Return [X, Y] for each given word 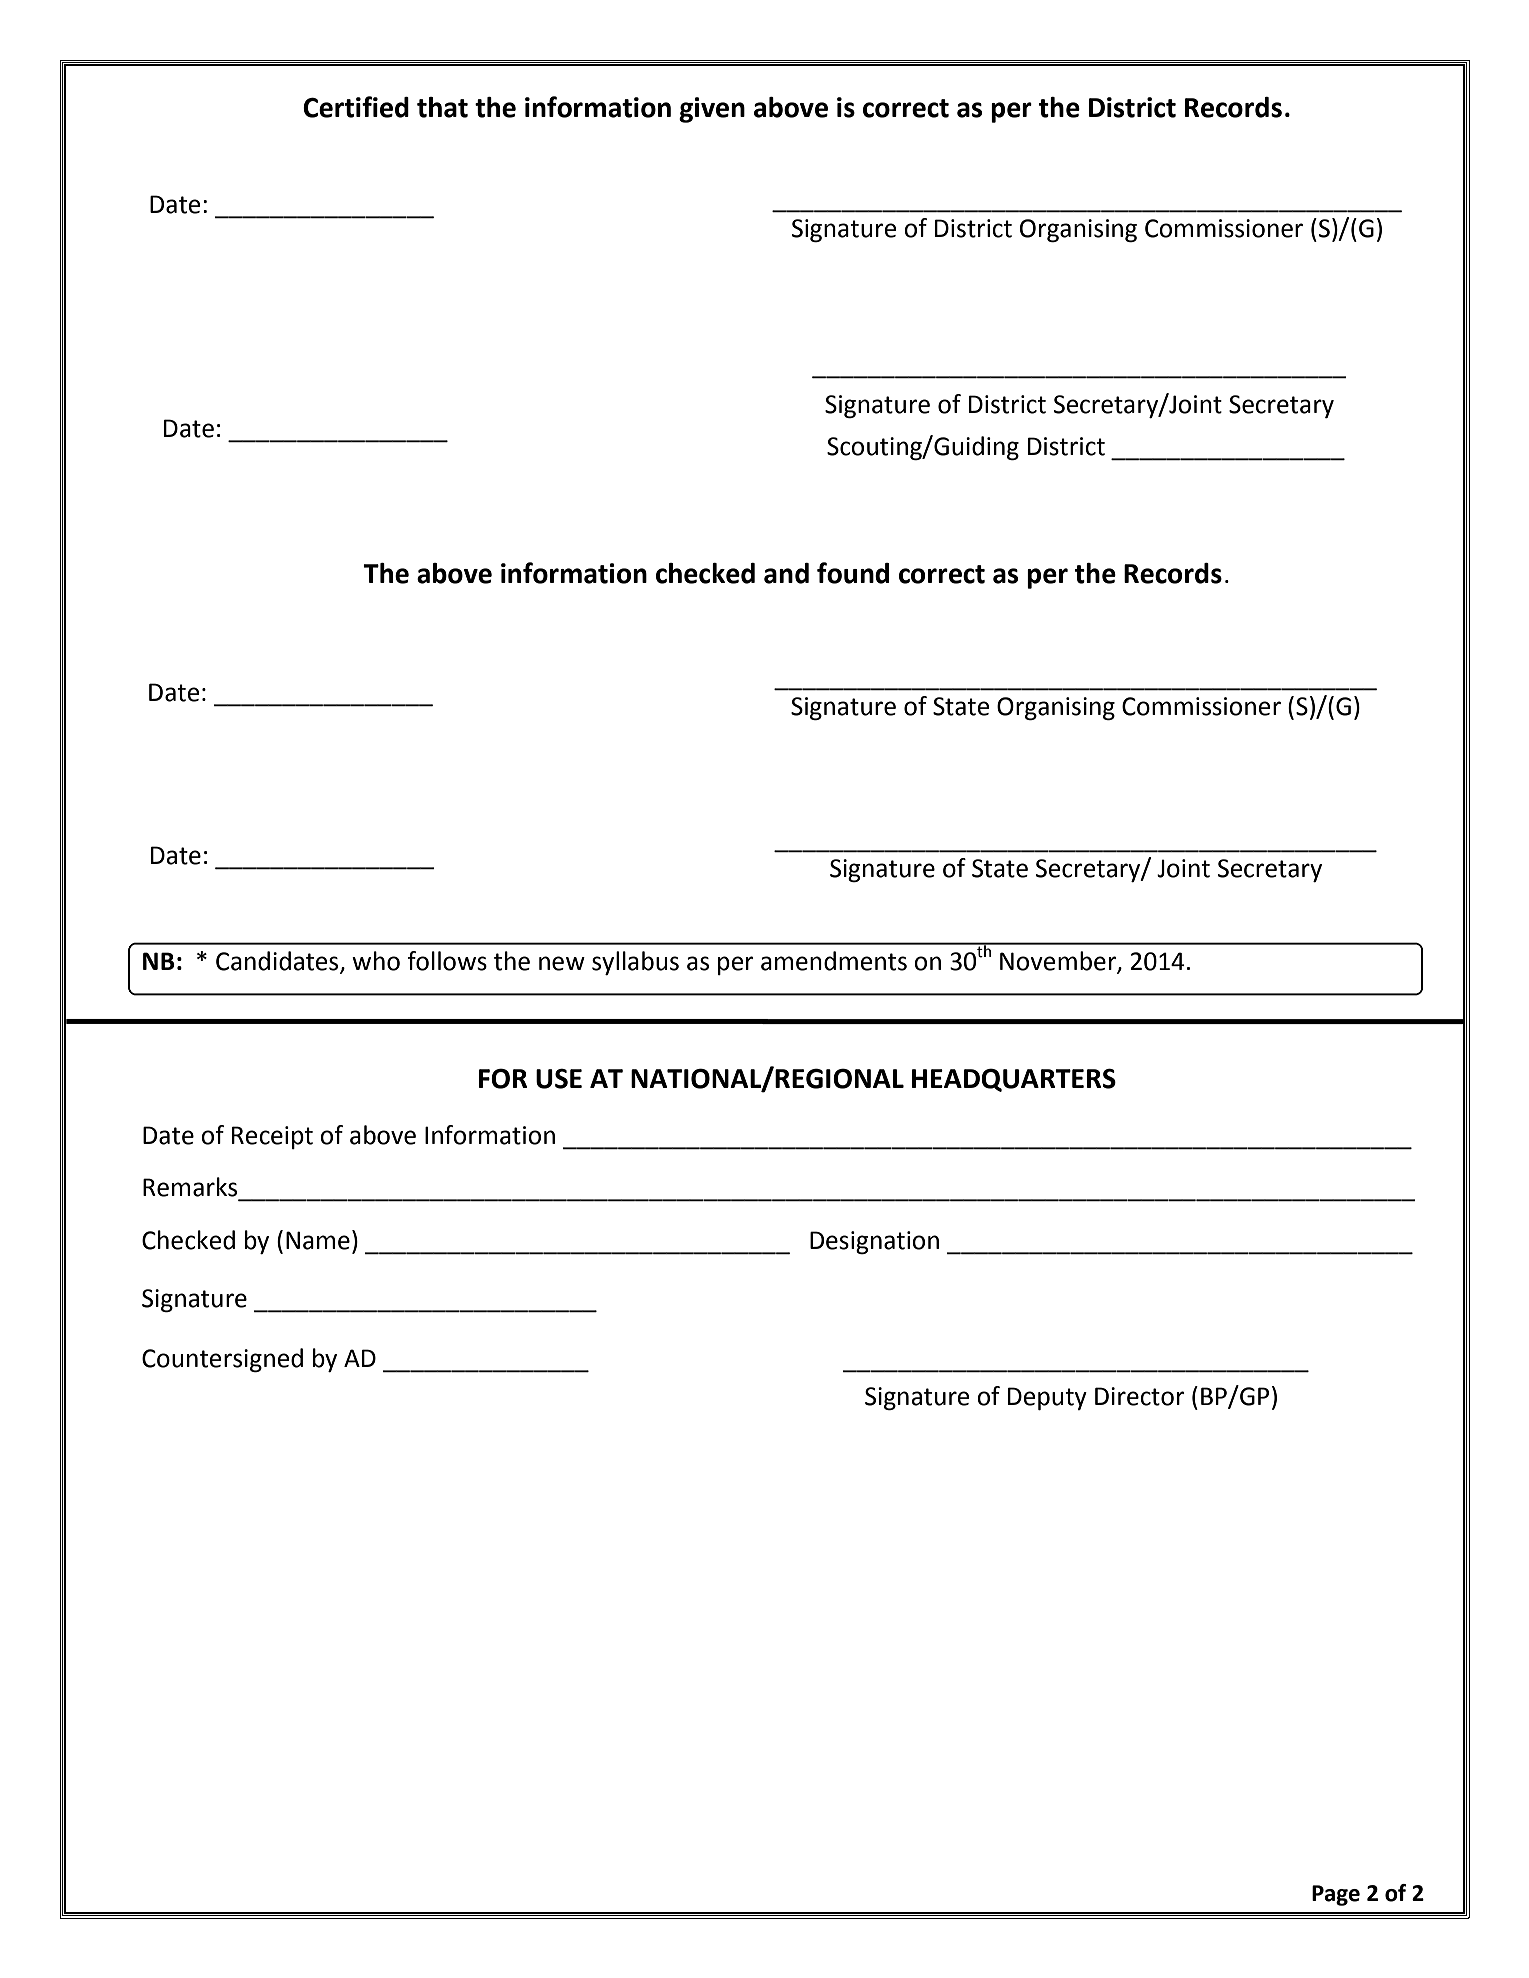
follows [447, 961]
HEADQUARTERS [1014, 1080]
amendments [834, 961]
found [853, 573]
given [712, 110]
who [376, 961]
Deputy [1047, 1398]
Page [1336, 1895]
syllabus [635, 963]
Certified [356, 107]
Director [1140, 1396]
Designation [874, 1242]
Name [318, 1240]
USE [559, 1079]
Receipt [272, 1137]
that [442, 107]
